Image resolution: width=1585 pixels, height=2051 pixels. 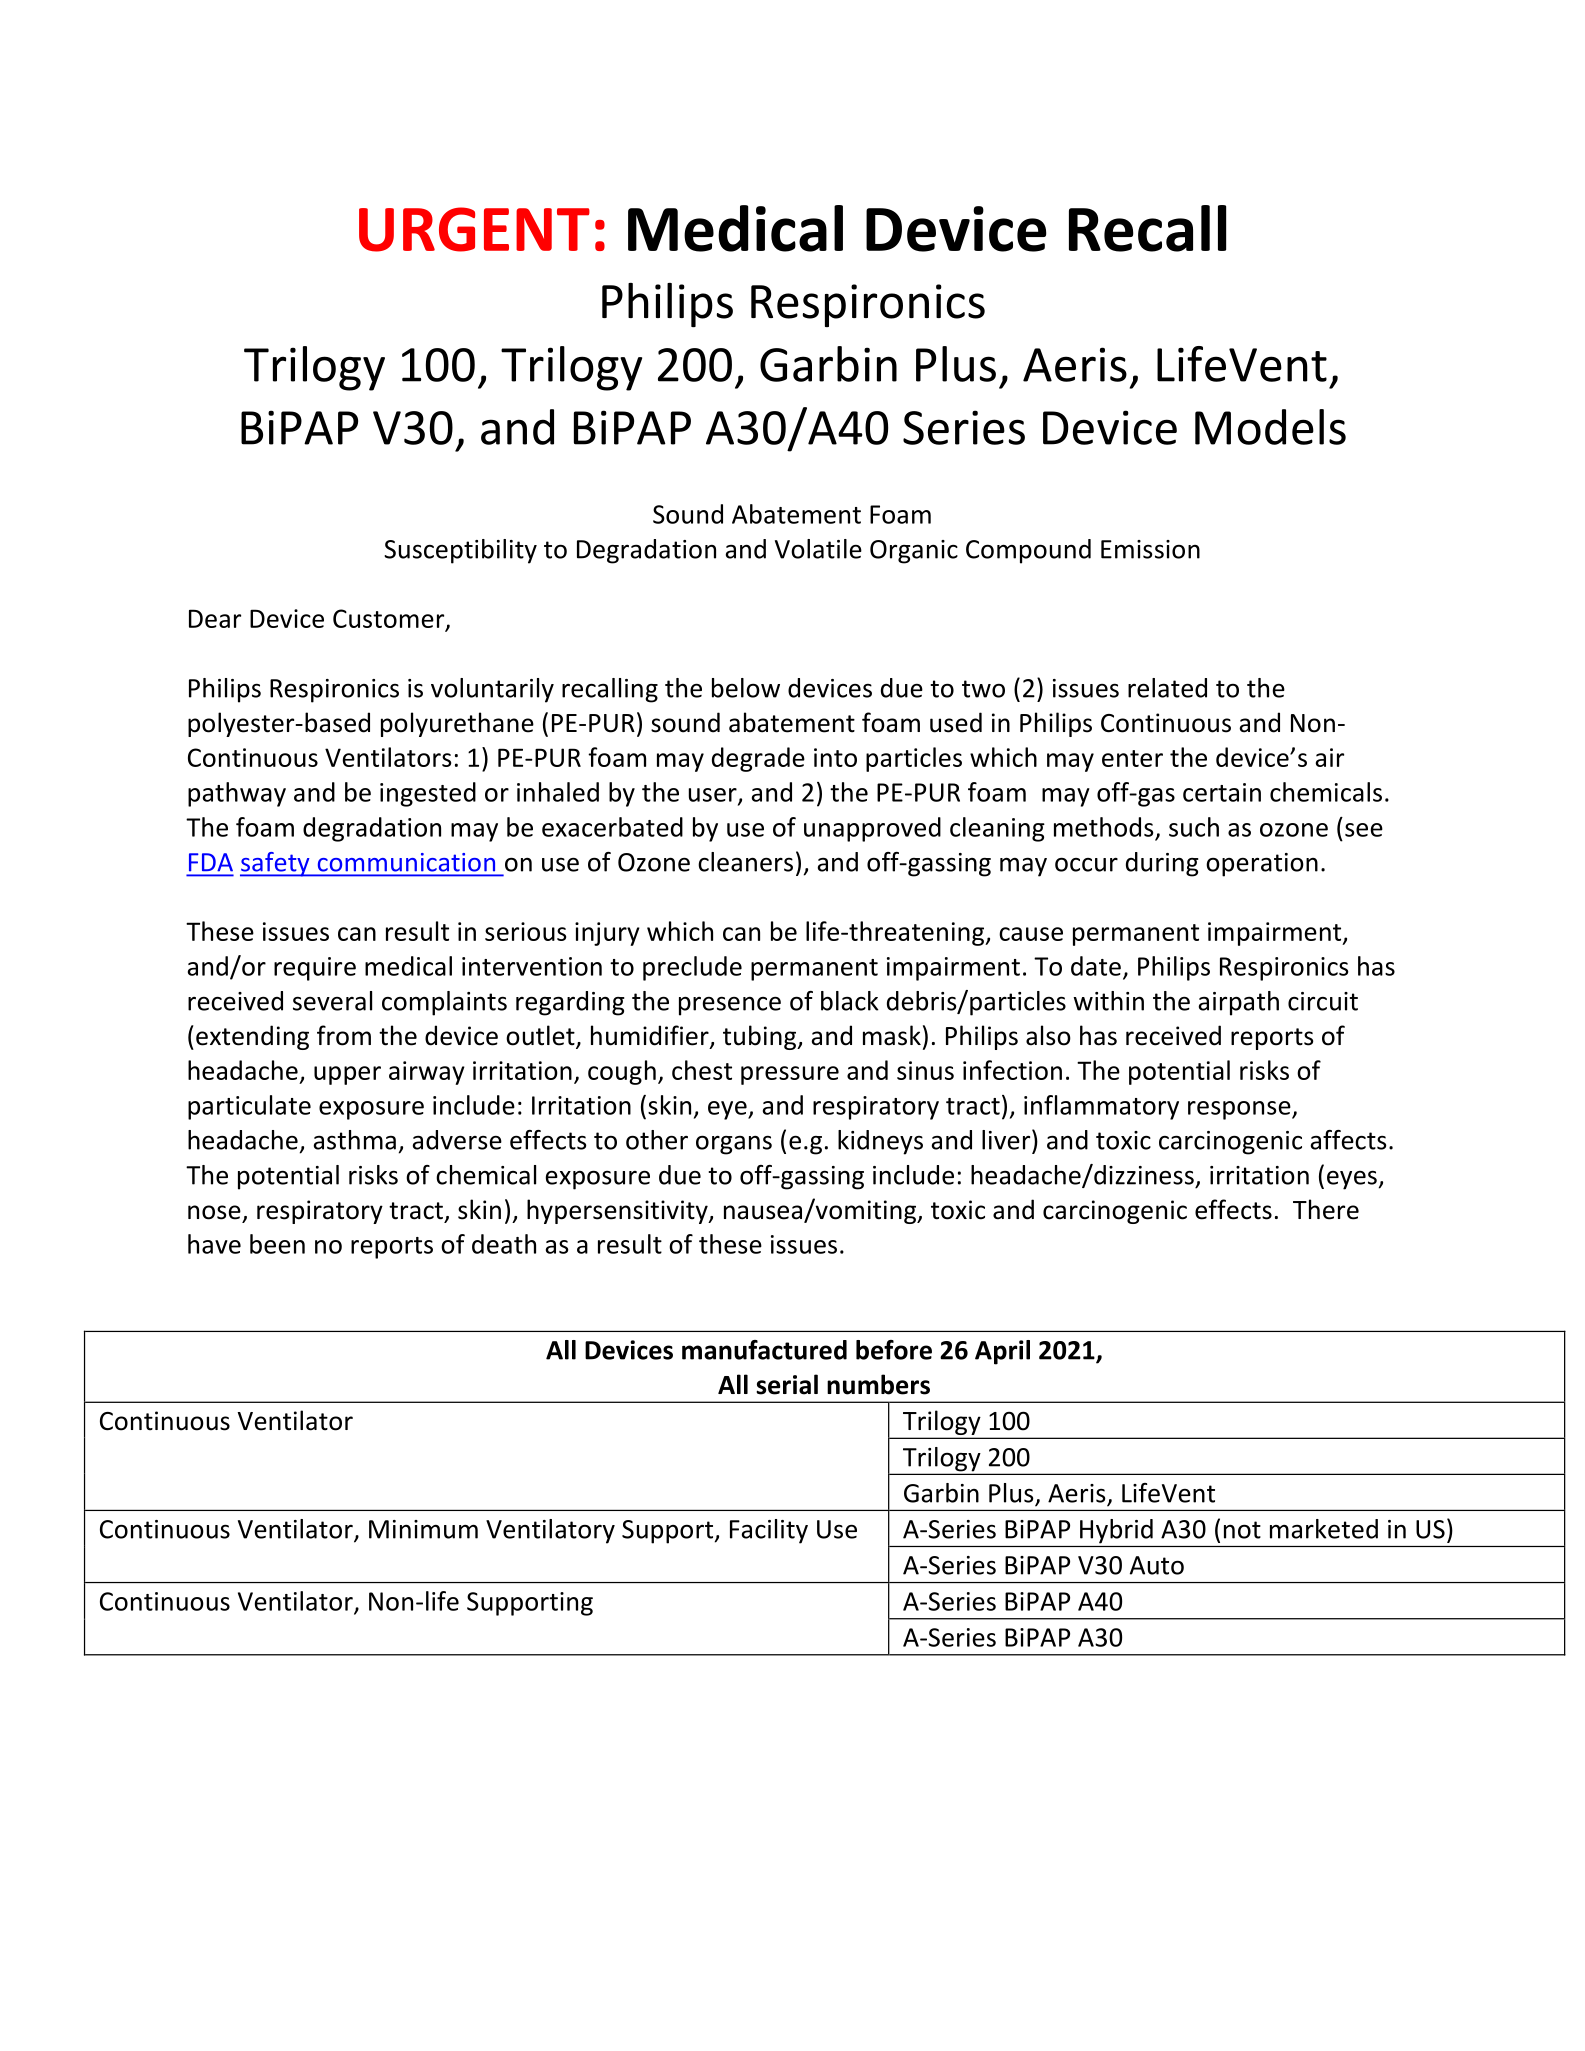 What do you see at coordinates (746, 688) in the screenshot?
I see `below` at bounding box center [746, 688].
